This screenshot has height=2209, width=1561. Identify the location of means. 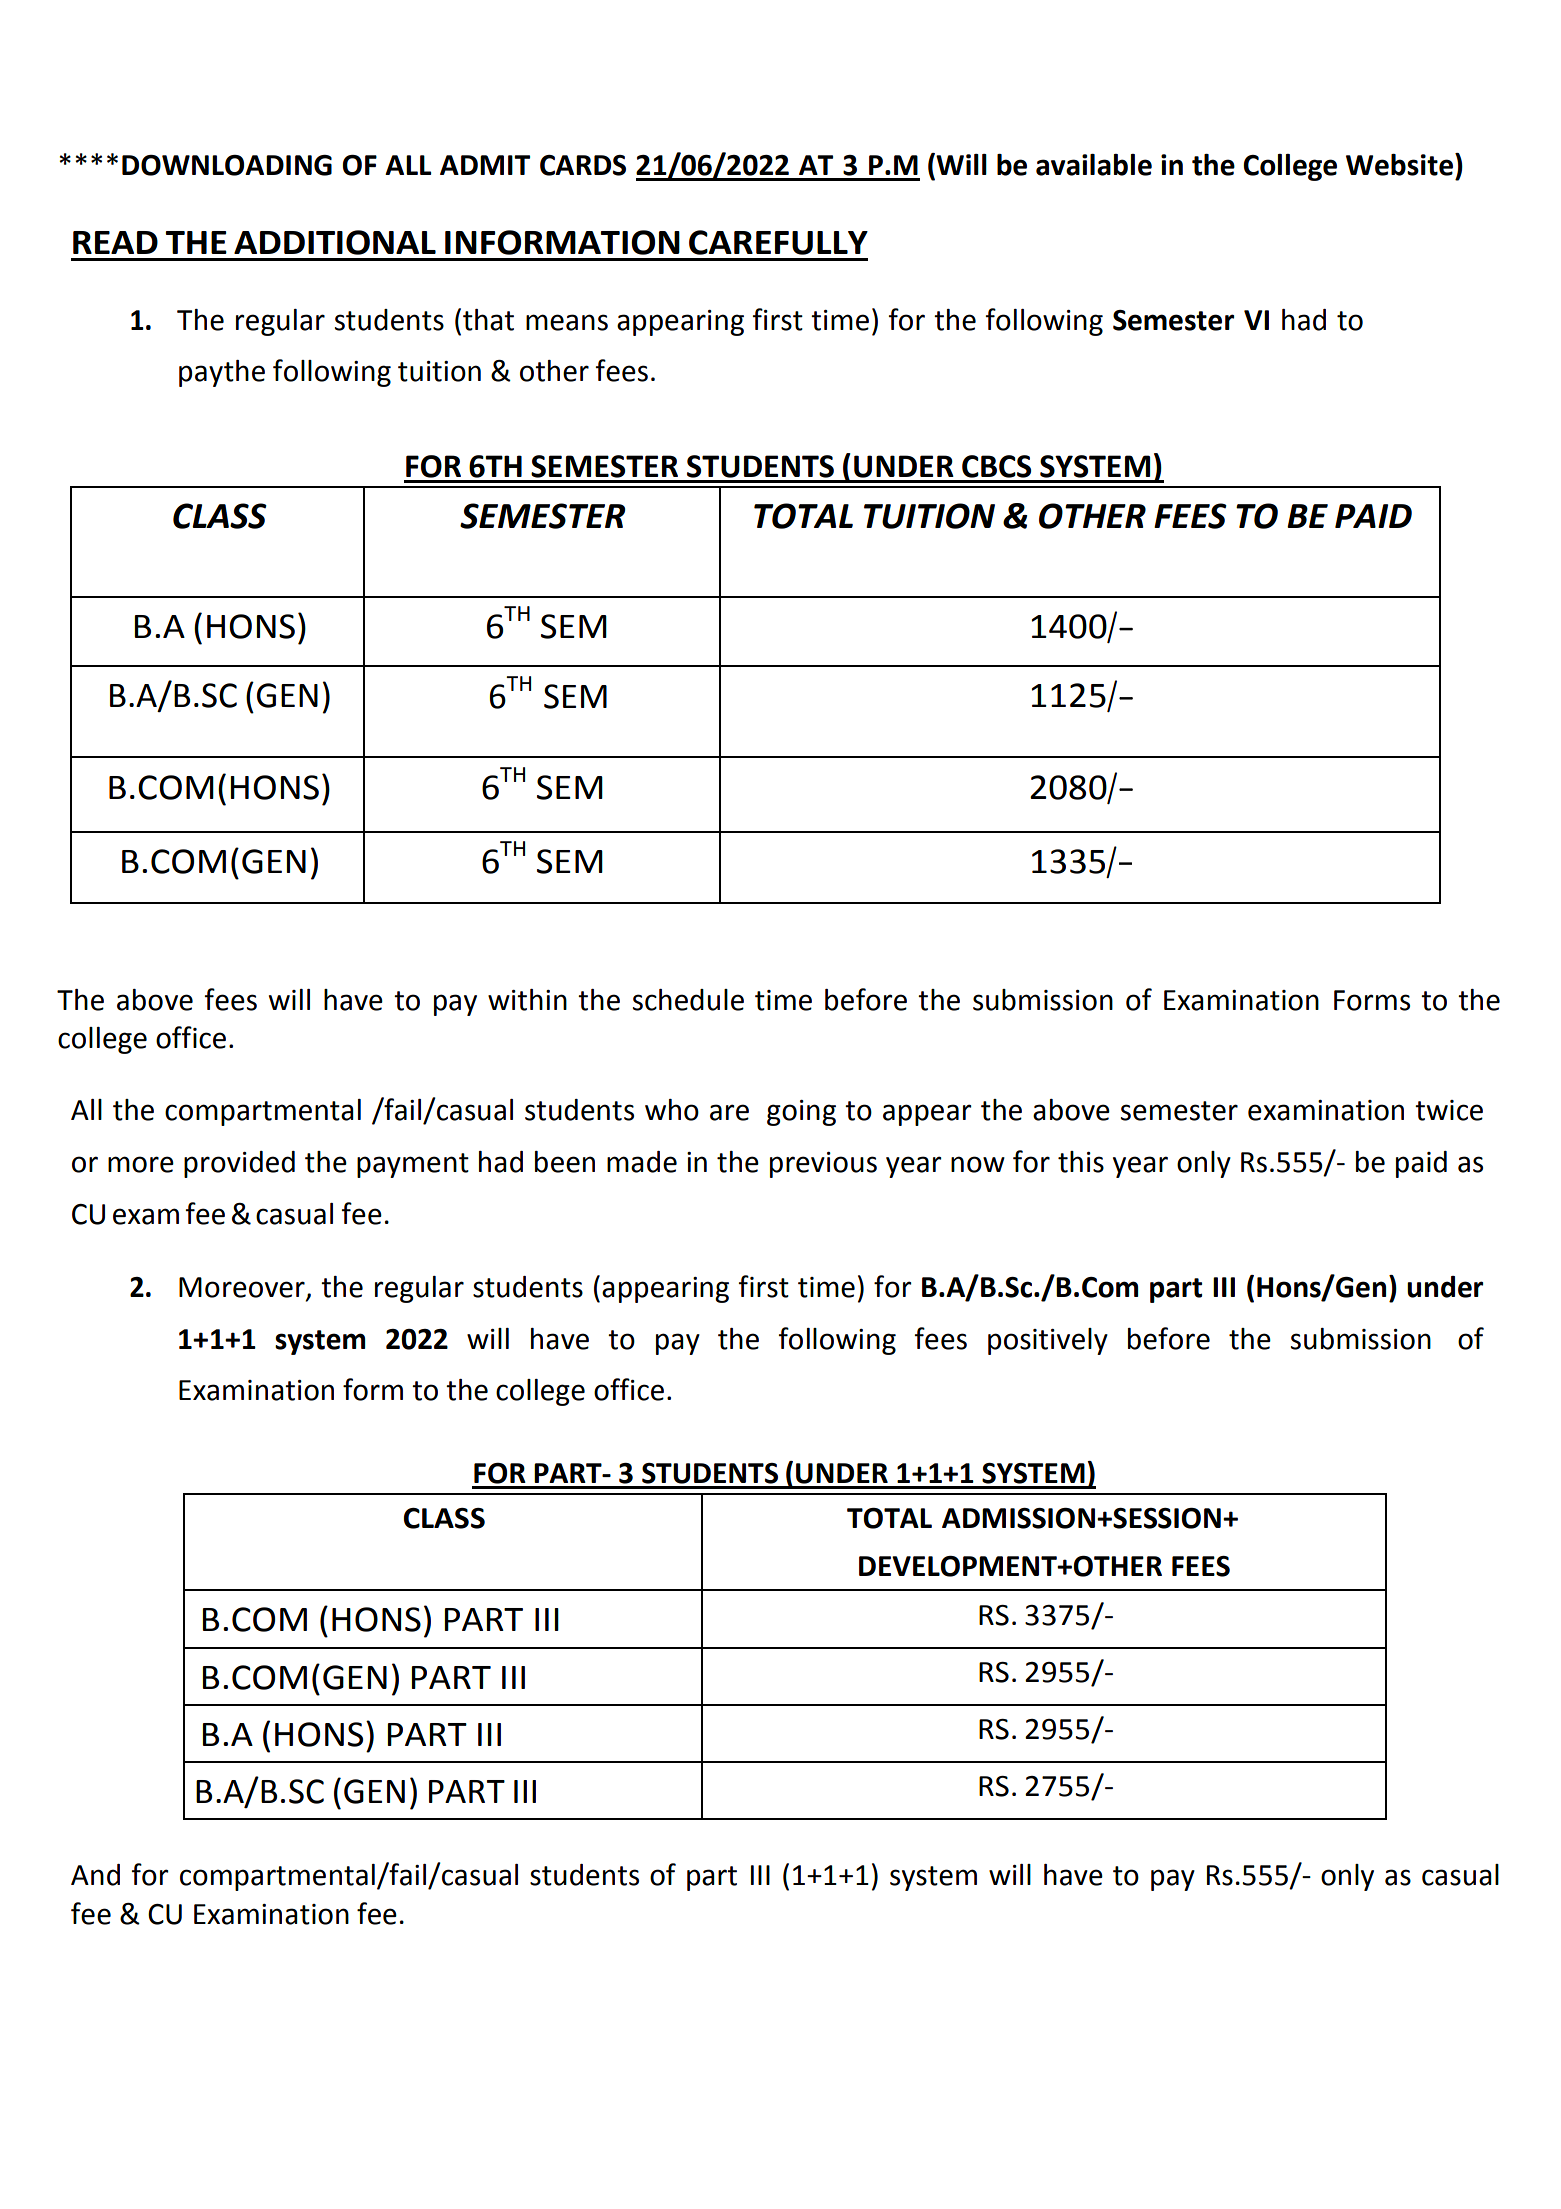
(567, 322).
